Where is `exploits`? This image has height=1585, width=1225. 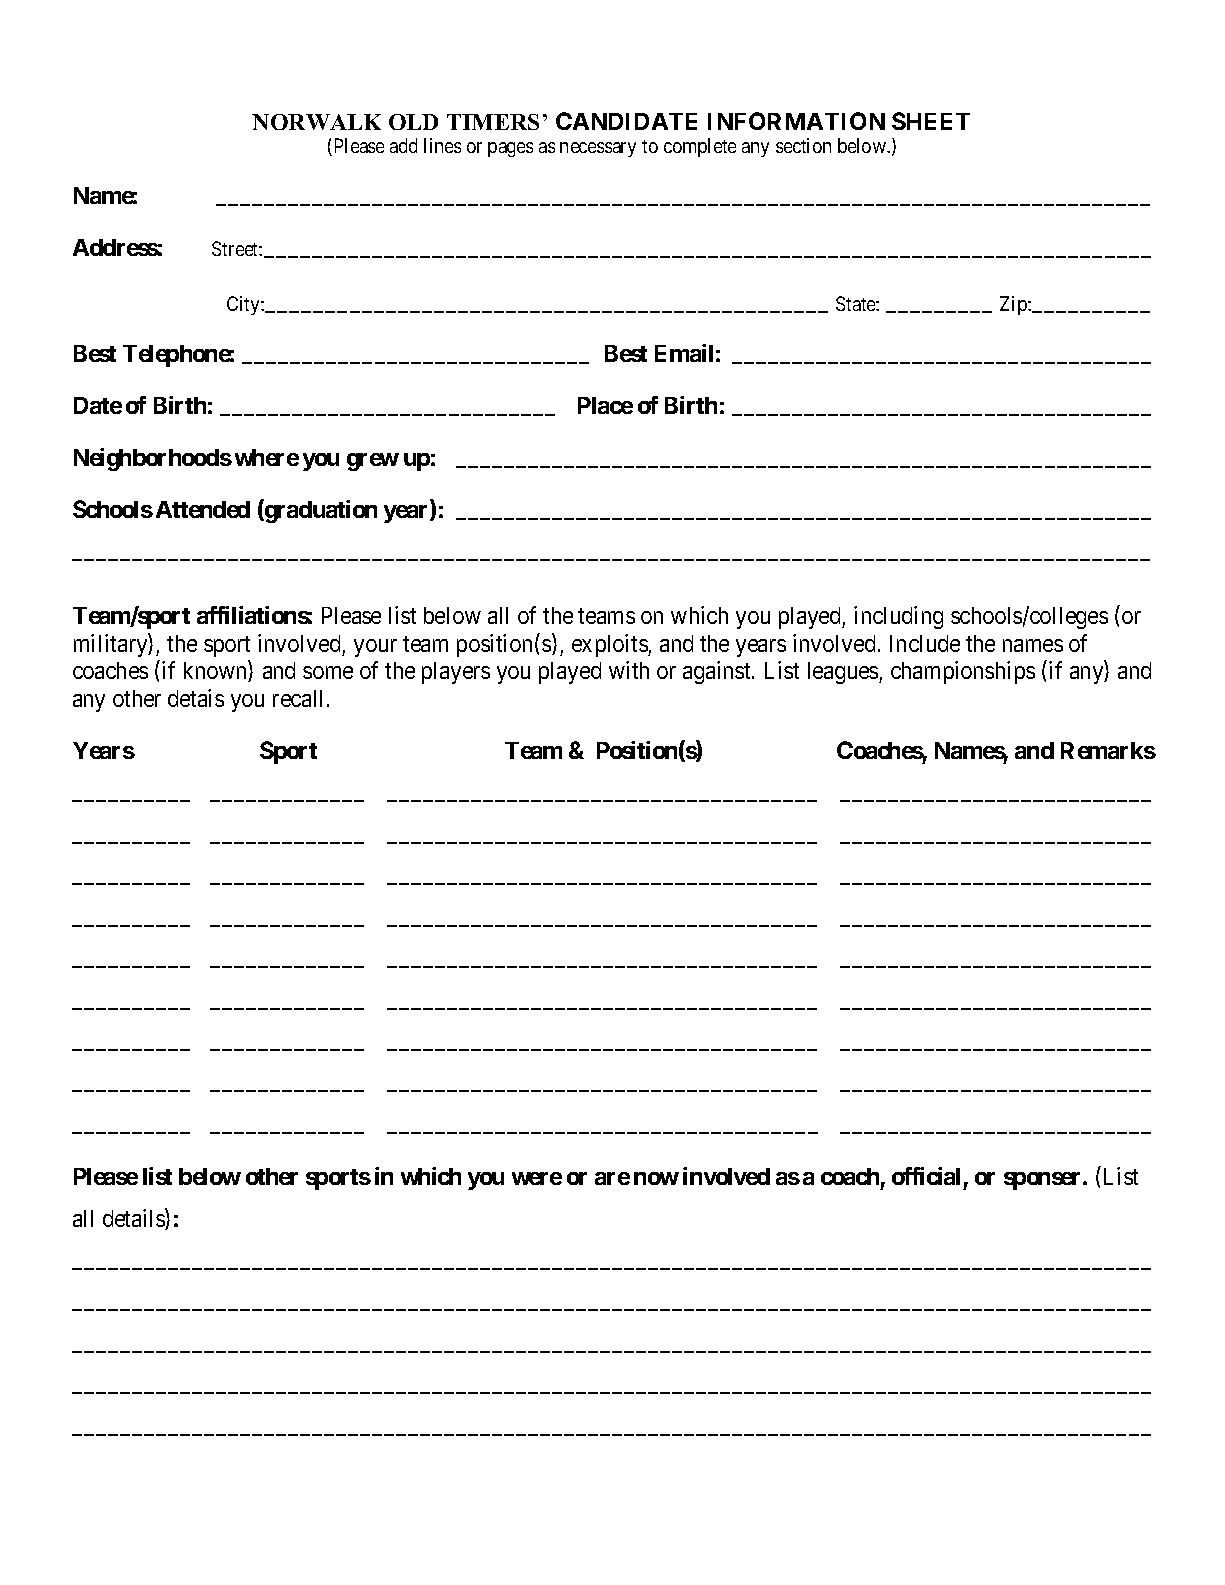 exploits is located at coordinates (610, 645).
